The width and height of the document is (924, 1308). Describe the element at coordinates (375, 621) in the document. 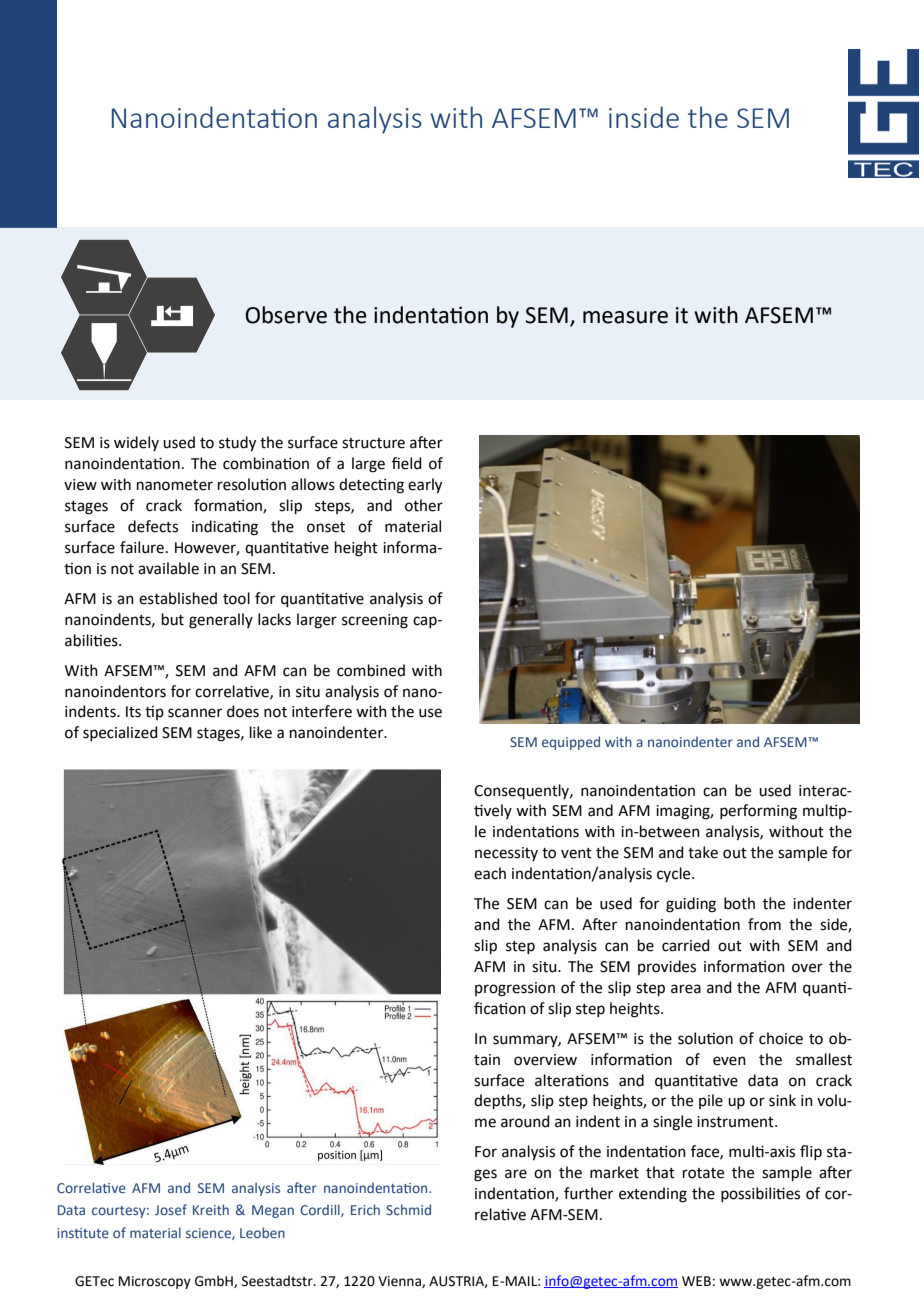

I see `screening` at that location.
